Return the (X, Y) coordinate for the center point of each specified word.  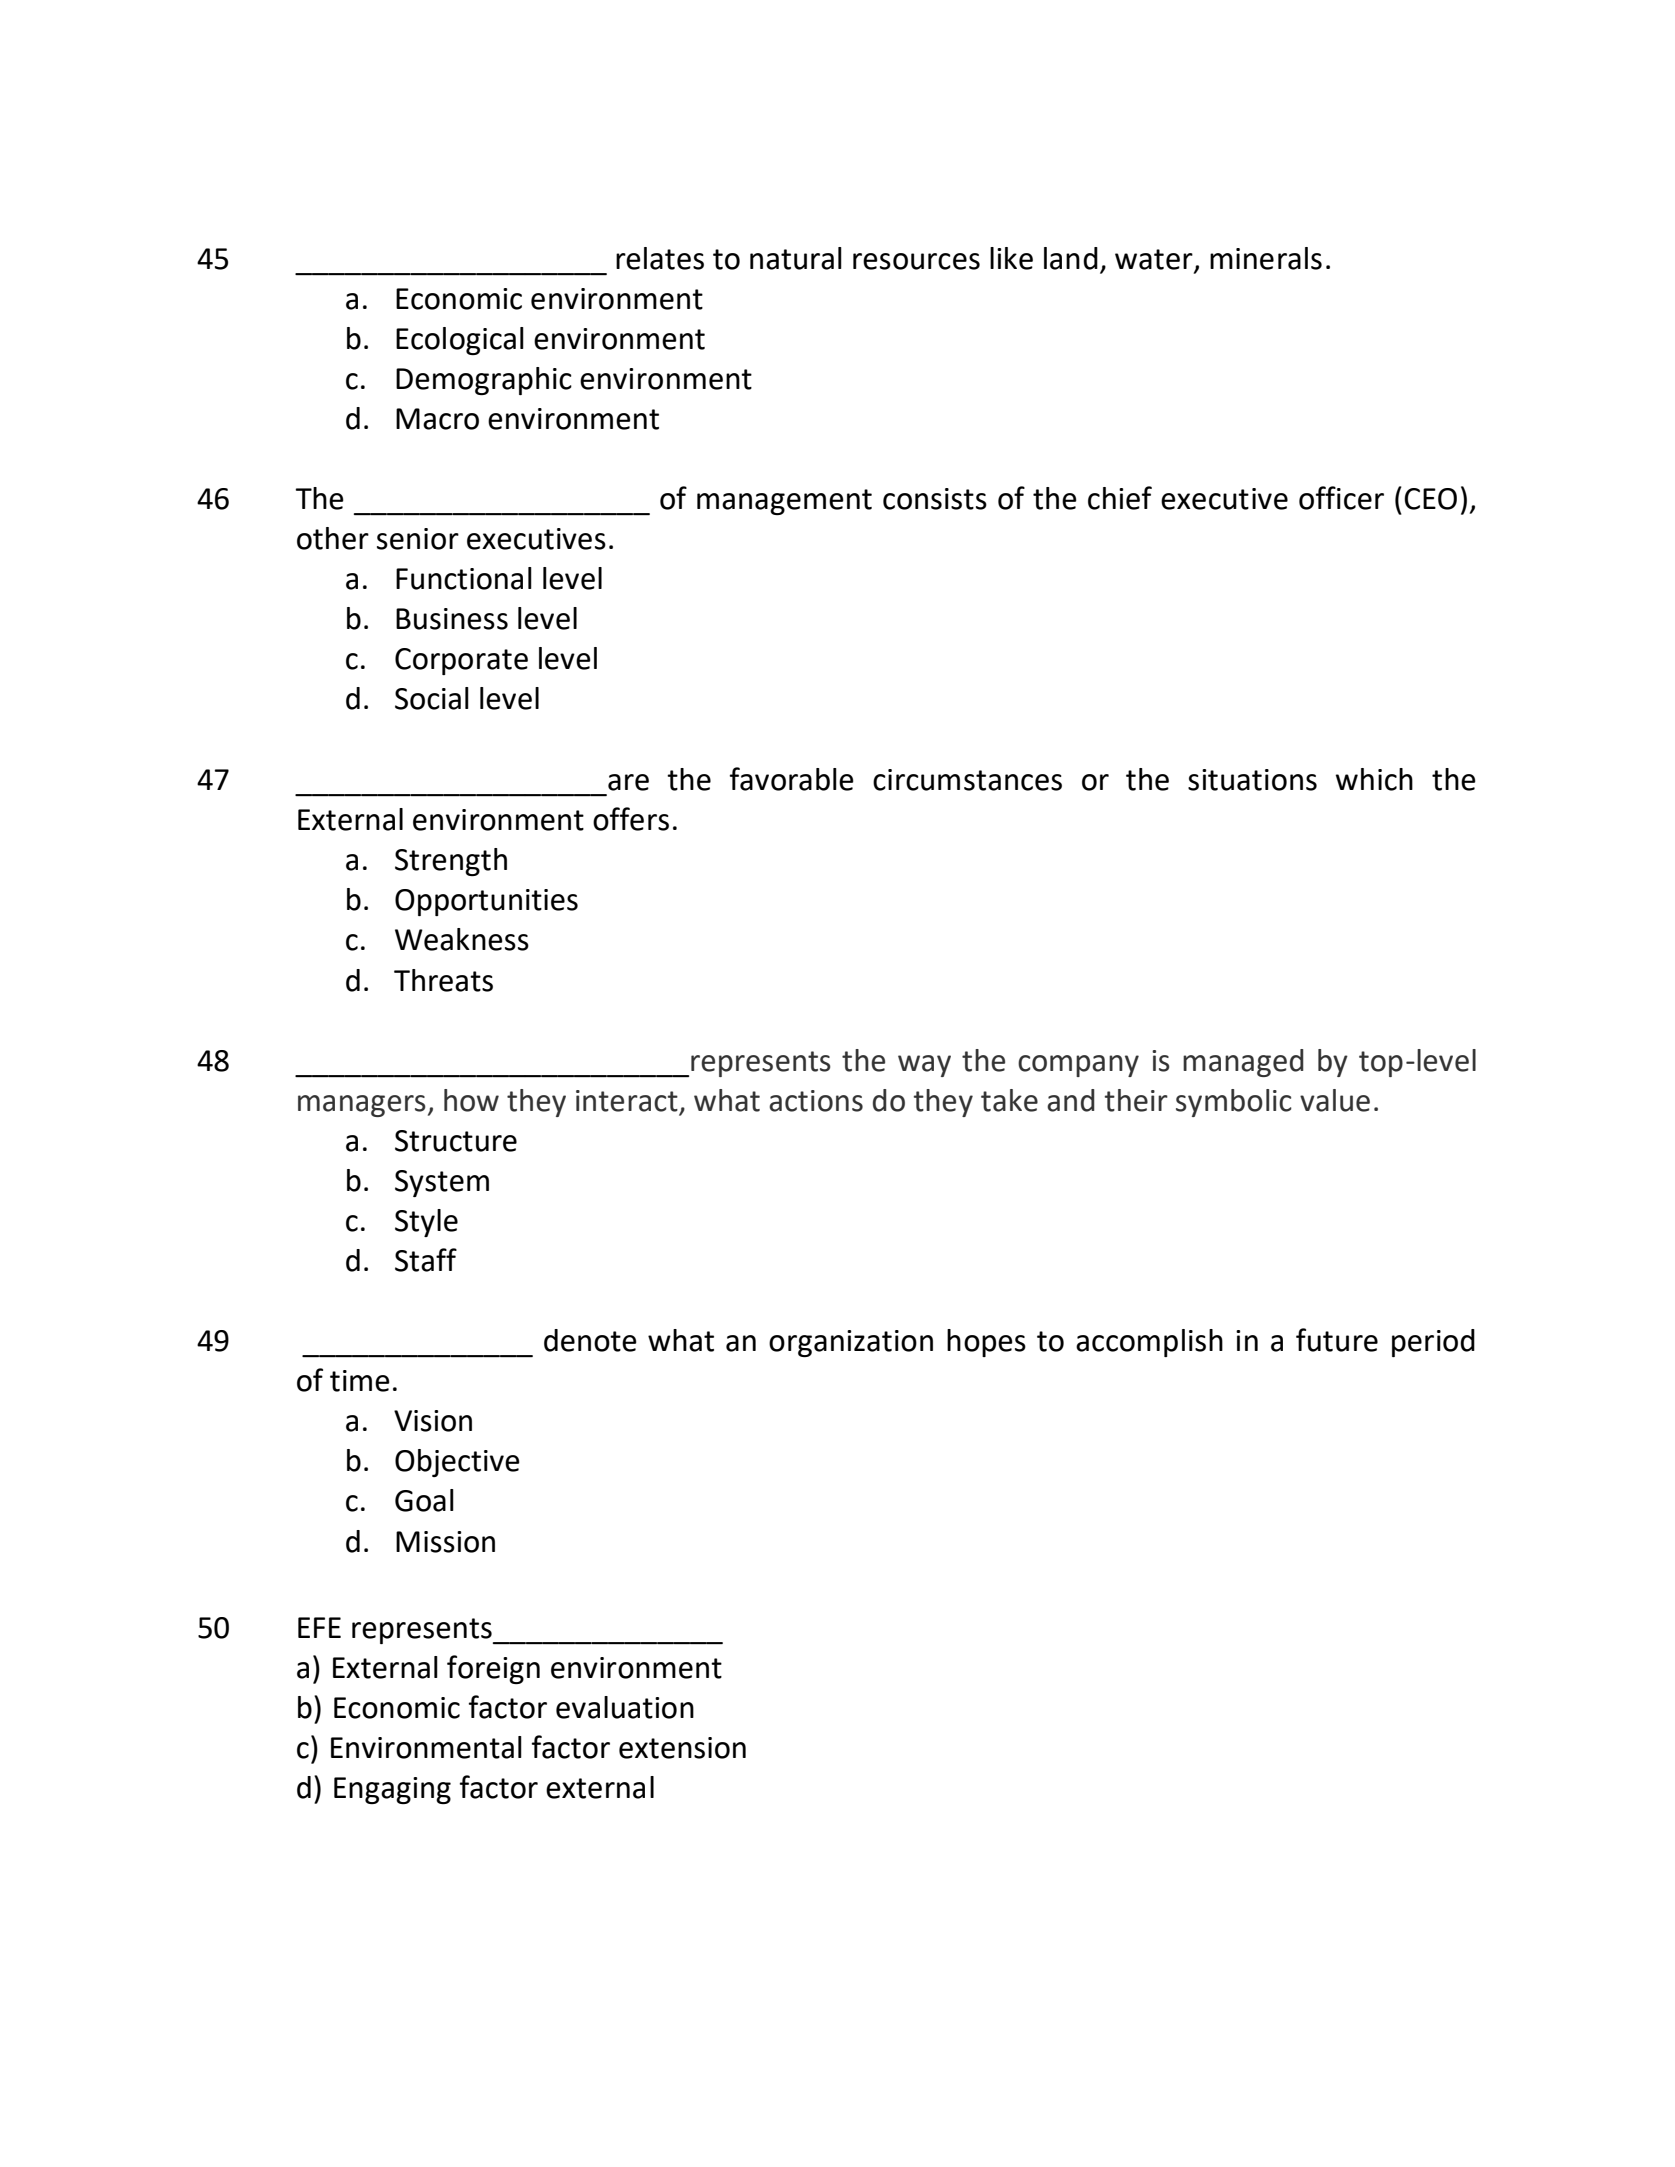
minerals (1266, 258)
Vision (433, 1421)
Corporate (461, 661)
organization (851, 1343)
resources (916, 261)
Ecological (460, 341)
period (1433, 1343)
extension (682, 1748)
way (924, 1066)
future (1337, 1340)
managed (1243, 1063)
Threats (443, 980)
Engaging (392, 1790)
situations (1252, 780)
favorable (792, 779)
